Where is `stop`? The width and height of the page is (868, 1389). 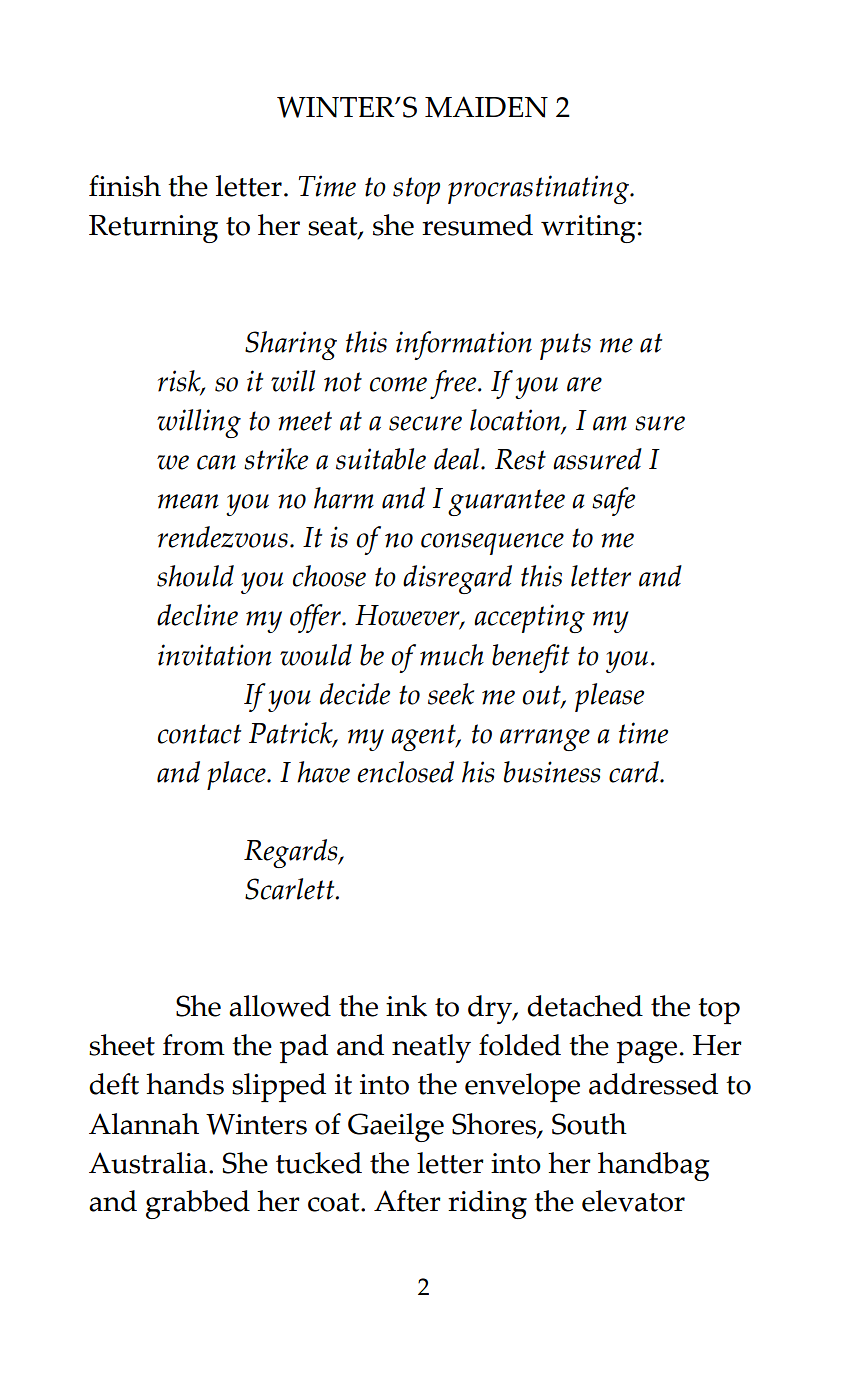 stop is located at coordinates (416, 190).
